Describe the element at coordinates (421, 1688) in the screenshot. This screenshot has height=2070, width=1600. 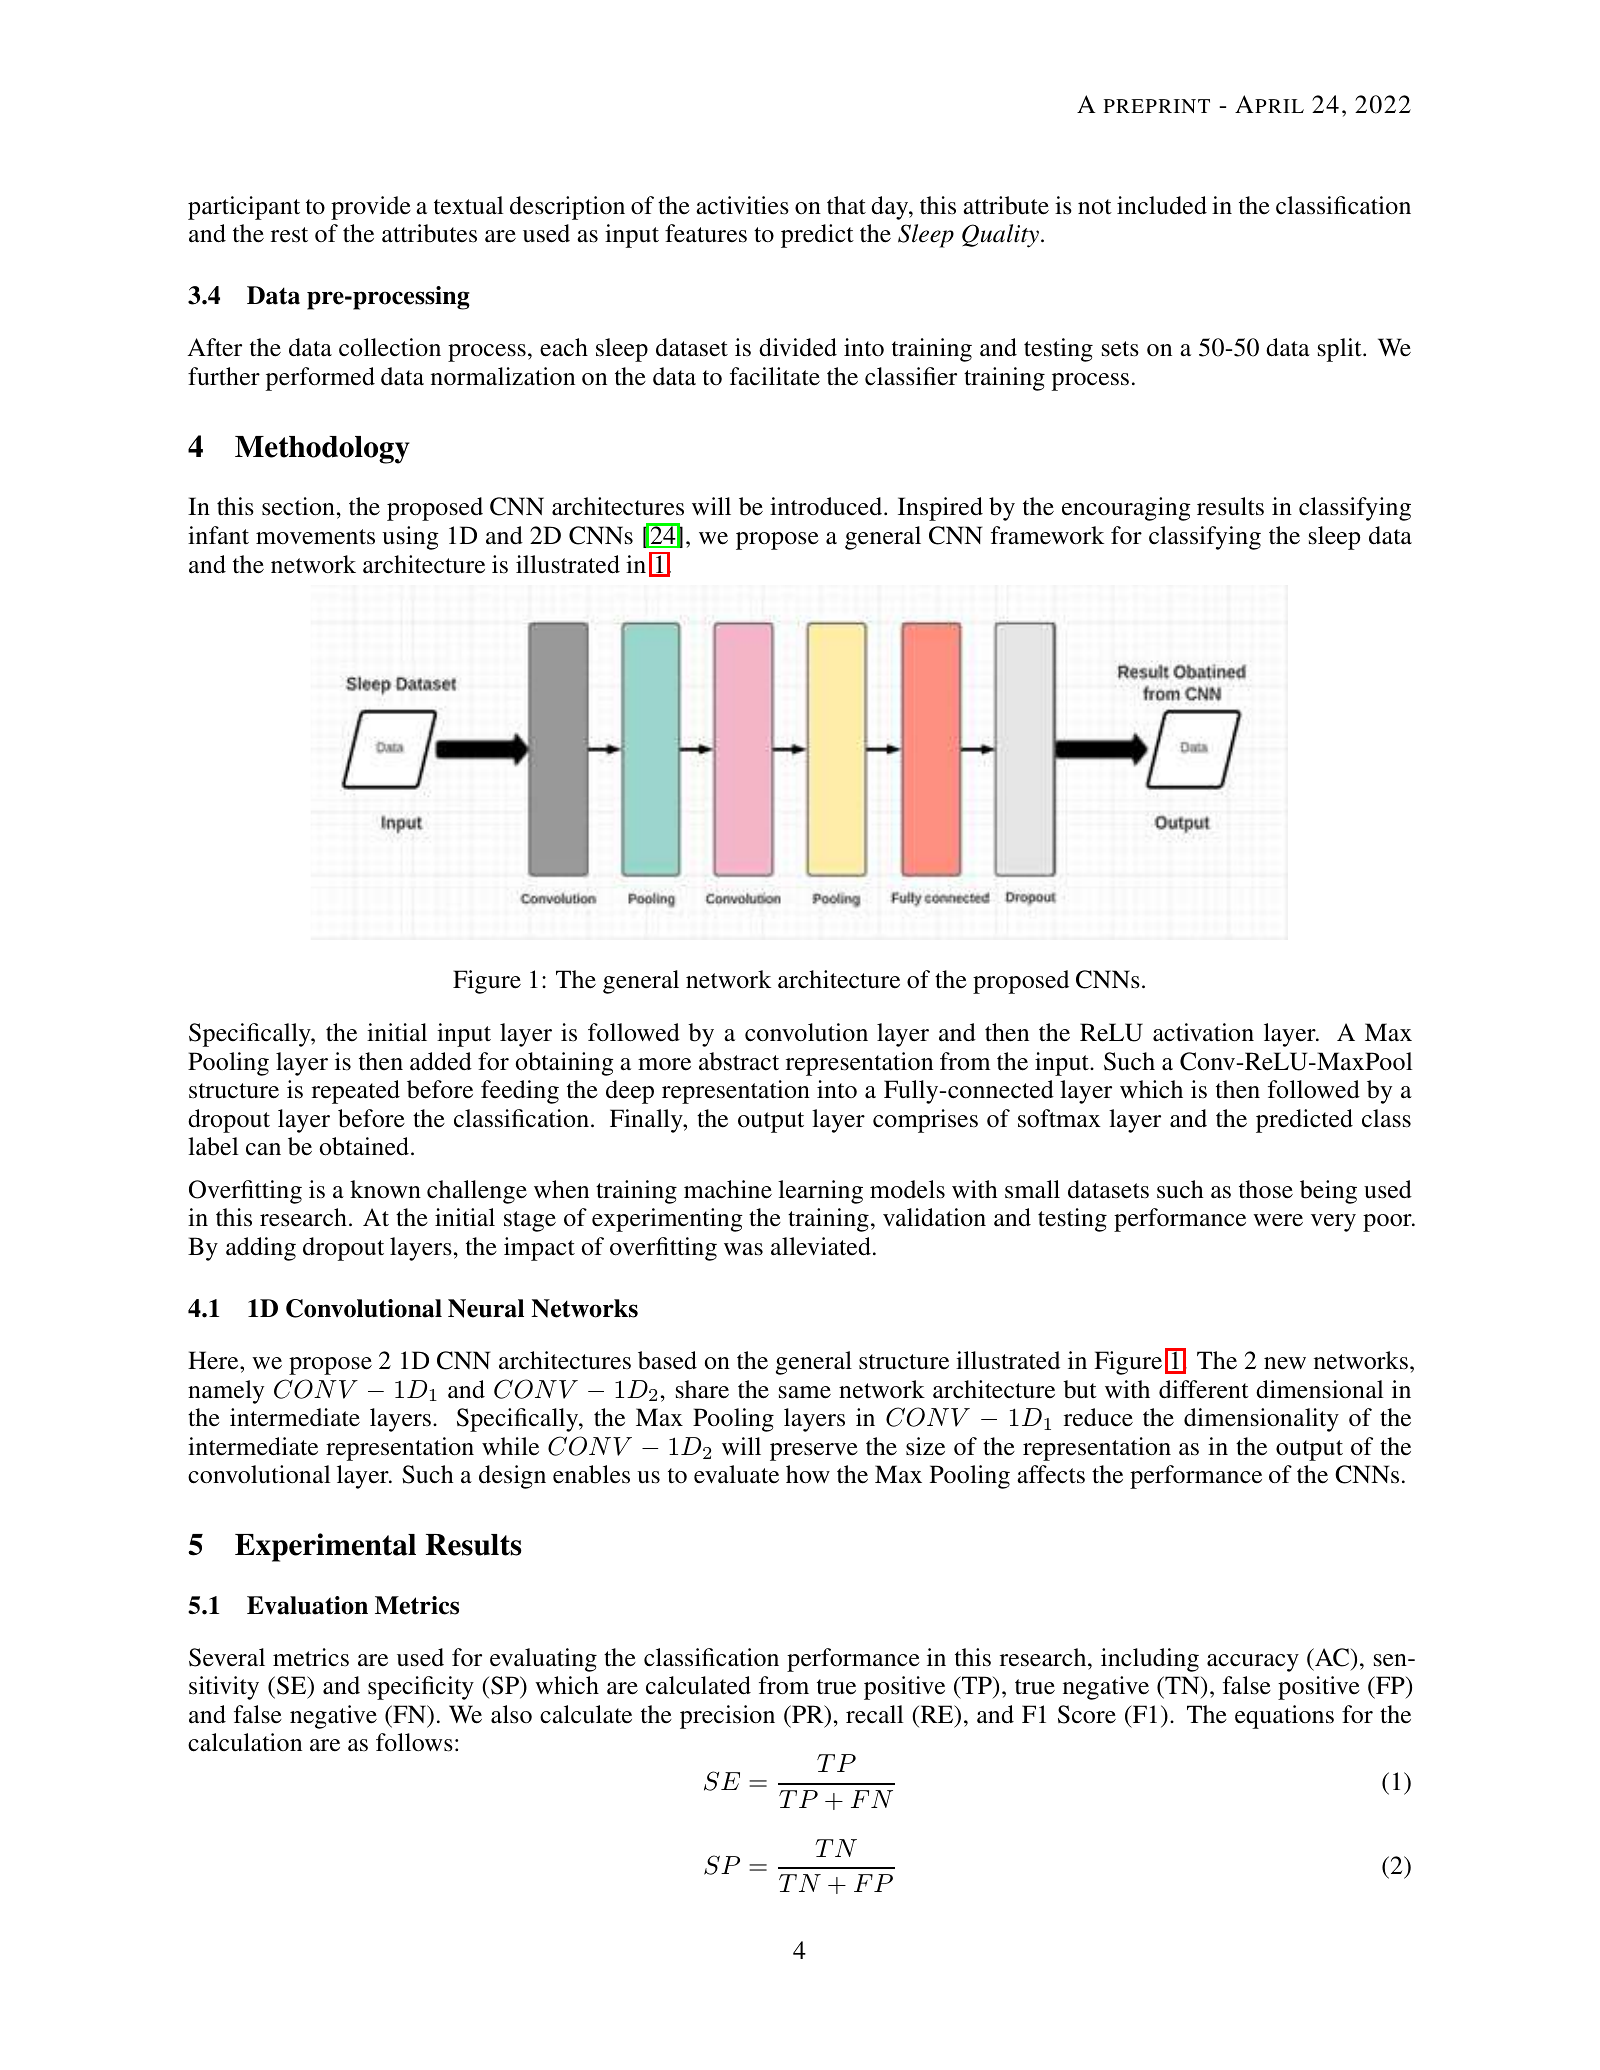
I see `specificity` at that location.
